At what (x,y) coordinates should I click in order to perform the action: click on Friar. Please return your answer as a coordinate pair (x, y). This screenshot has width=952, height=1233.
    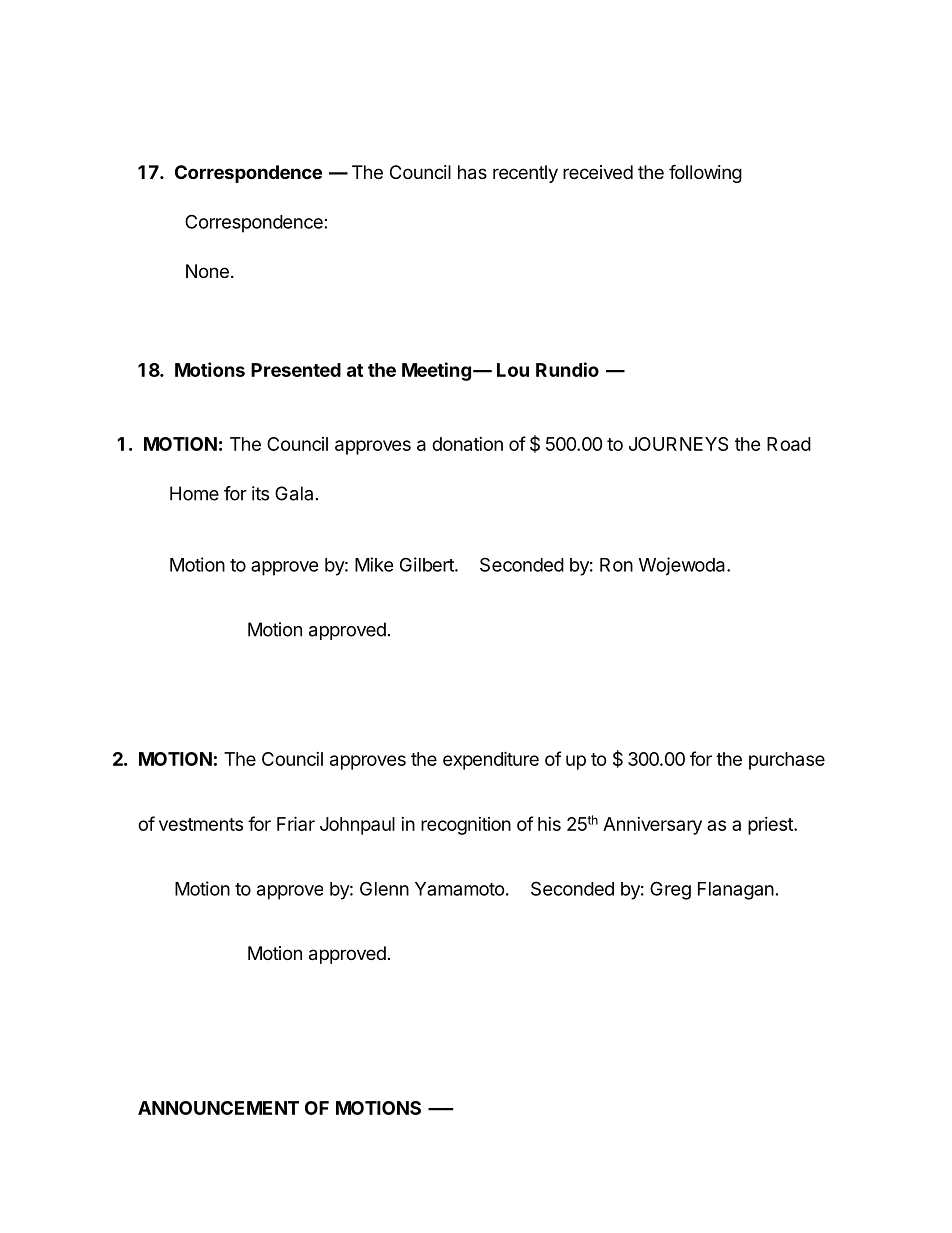
    Looking at the image, I should click on (296, 823).
